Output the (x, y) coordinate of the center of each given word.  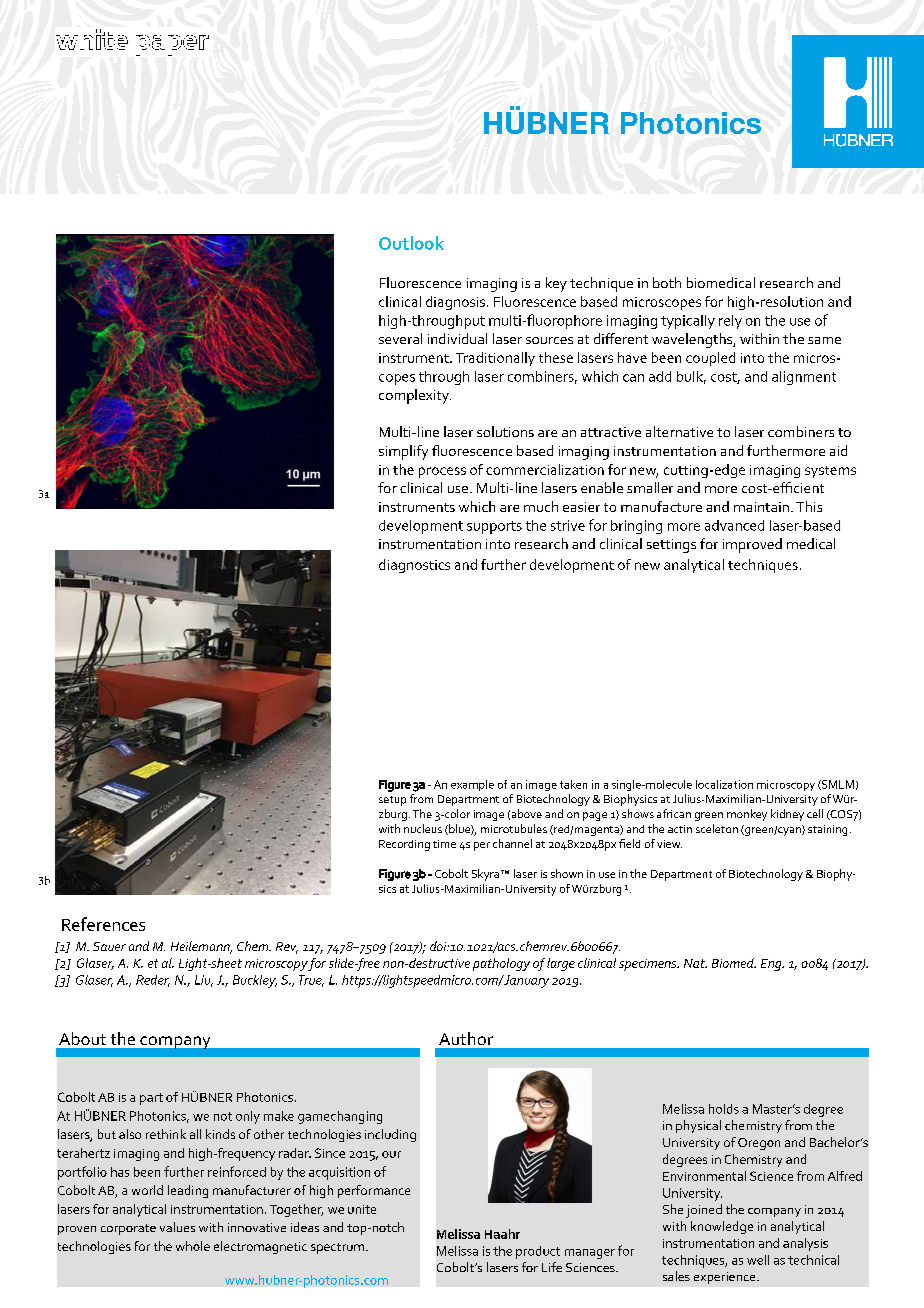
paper (172, 45)
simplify (403, 452)
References (103, 924)
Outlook (411, 243)
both (667, 282)
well (758, 1260)
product (538, 1252)
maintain (761, 507)
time (444, 844)
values (177, 1227)
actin (680, 829)
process (442, 472)
